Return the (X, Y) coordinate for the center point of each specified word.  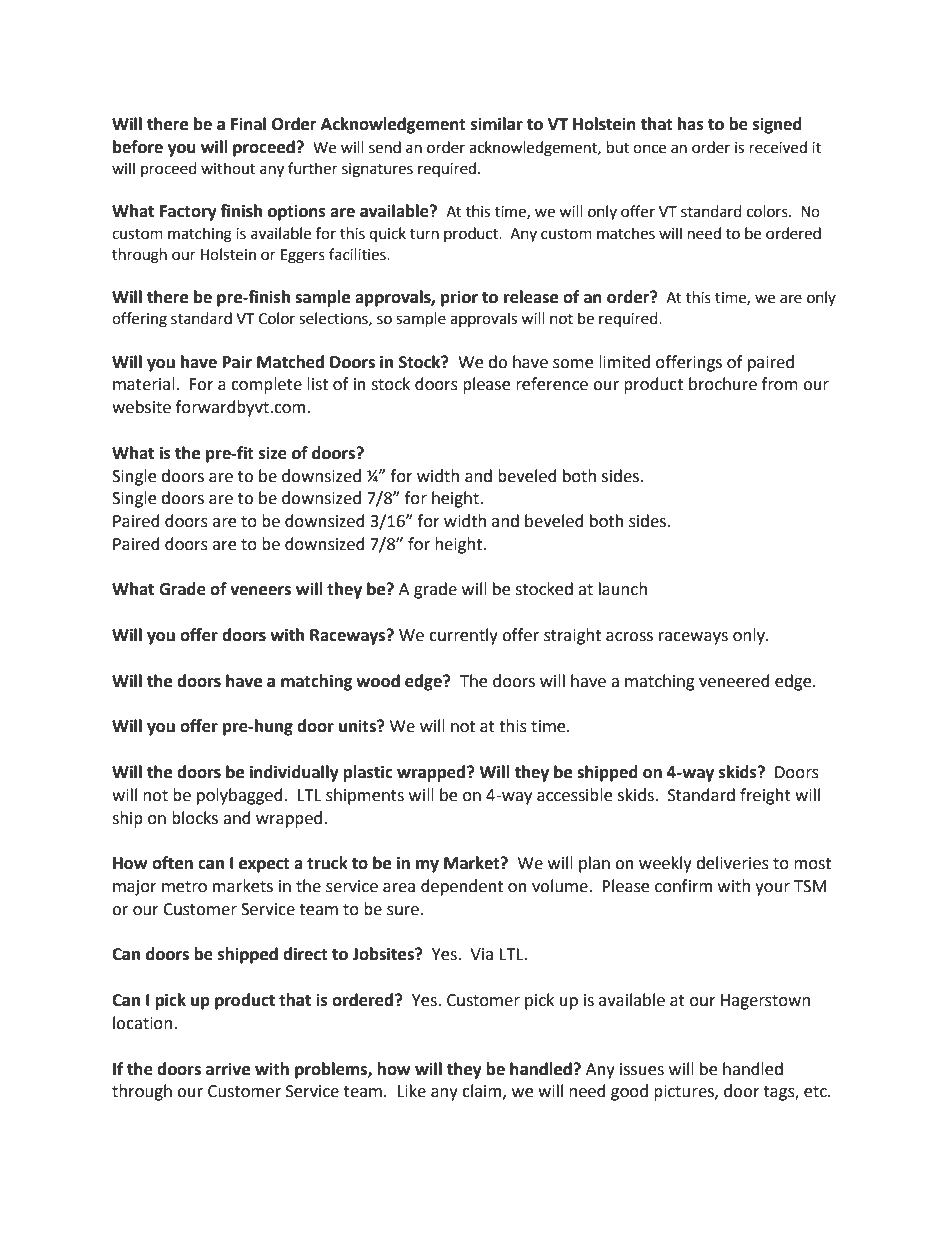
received (778, 147)
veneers (260, 591)
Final (248, 124)
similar (497, 124)
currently (463, 636)
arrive (228, 1069)
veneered (734, 681)
